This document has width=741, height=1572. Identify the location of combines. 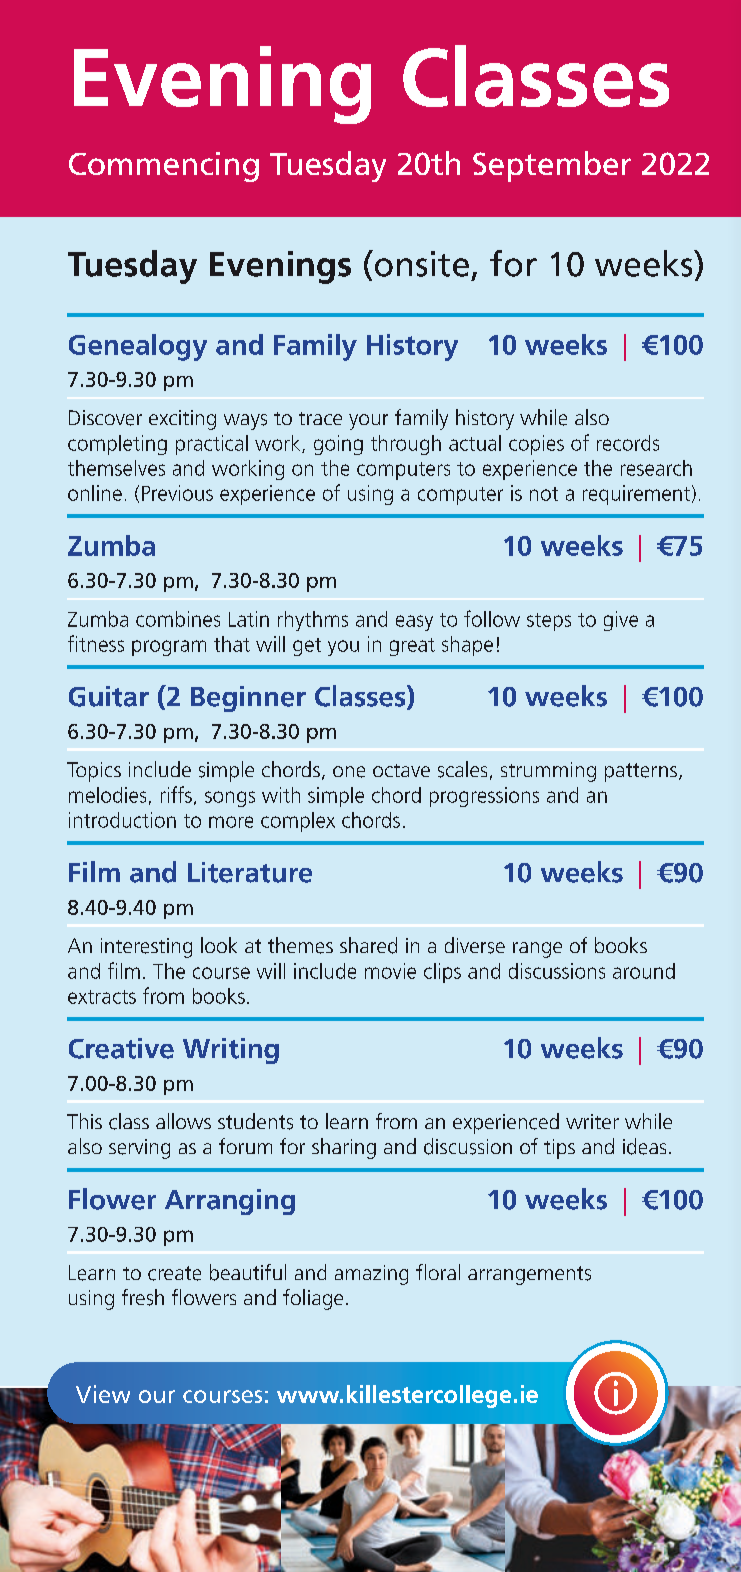
(178, 619).
